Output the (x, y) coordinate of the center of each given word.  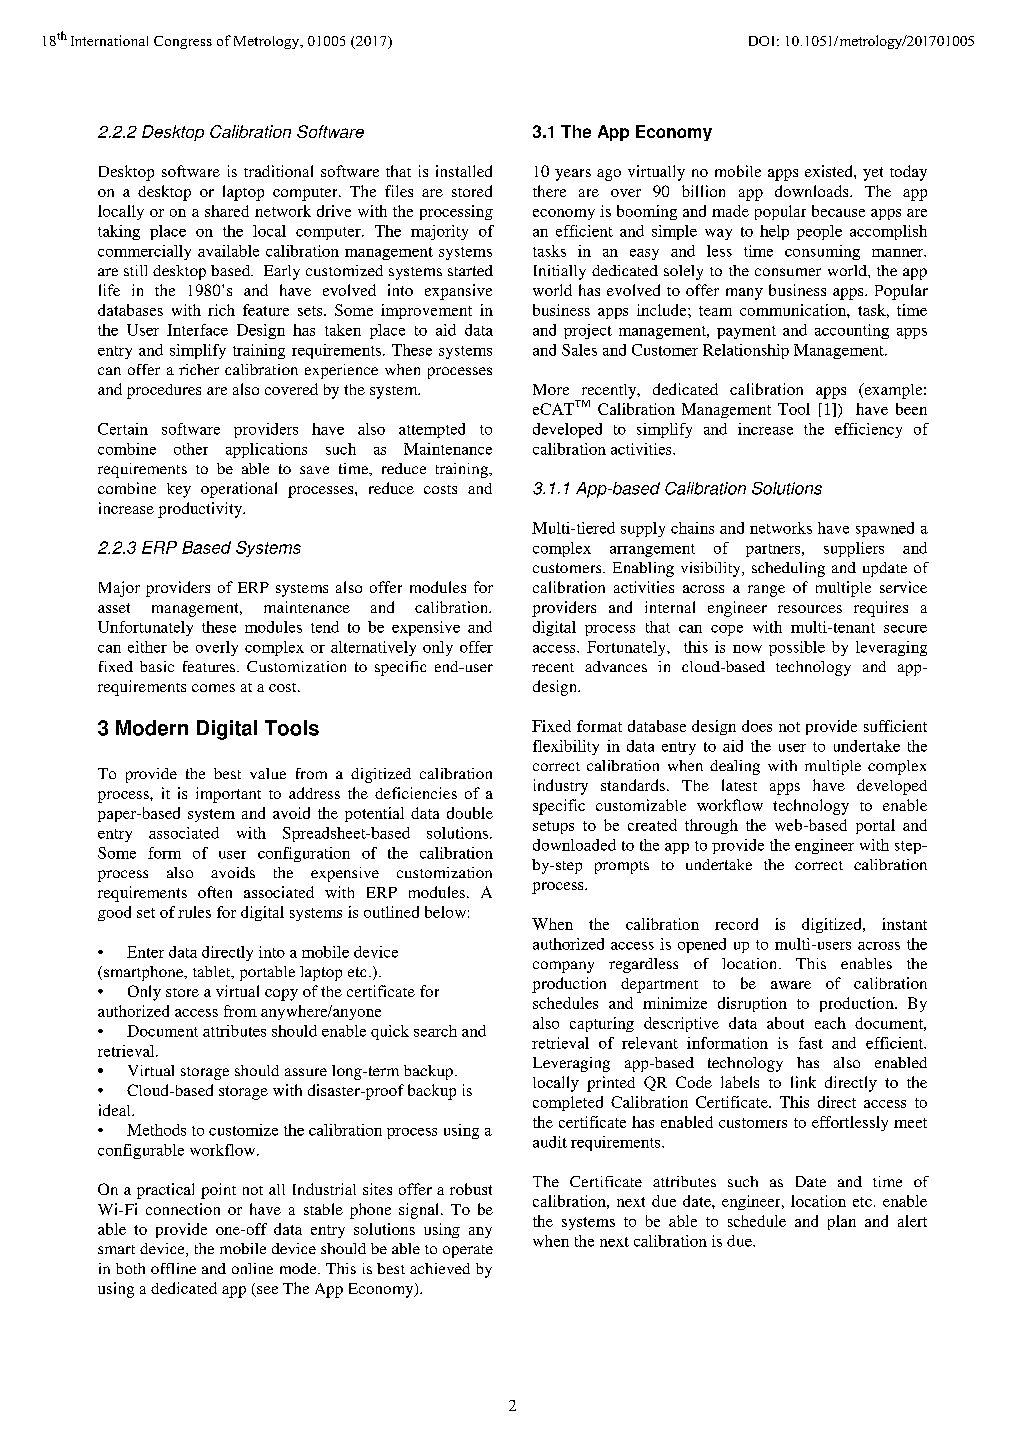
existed (830, 171)
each (830, 1023)
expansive (458, 292)
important (228, 795)
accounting (852, 331)
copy (281, 995)
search (435, 1031)
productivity (201, 510)
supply (643, 529)
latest (739, 785)
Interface (197, 330)
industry (561, 787)
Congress (183, 42)
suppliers (854, 549)
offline (173, 1268)
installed (464, 171)
